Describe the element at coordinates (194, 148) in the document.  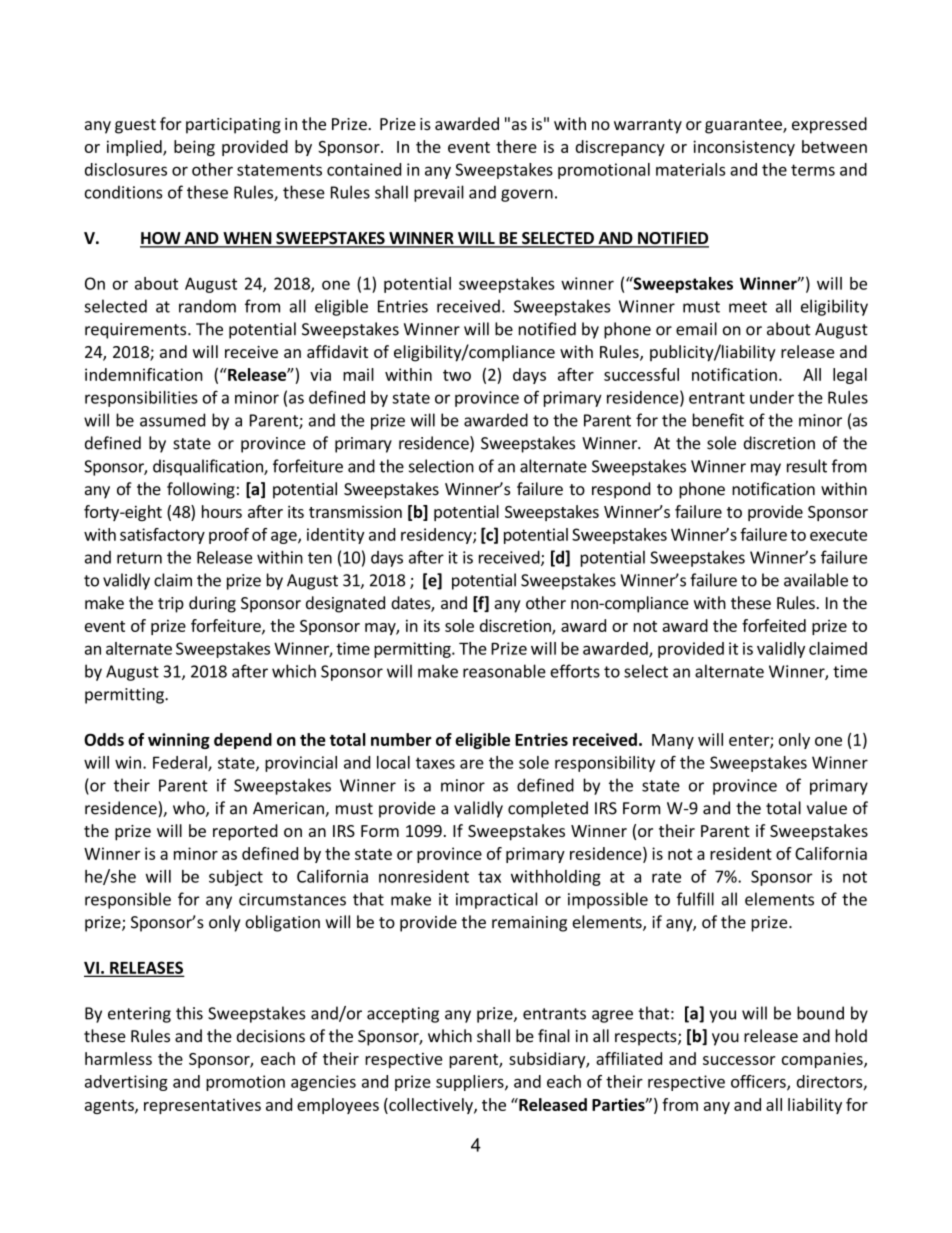
I see `being` at that location.
